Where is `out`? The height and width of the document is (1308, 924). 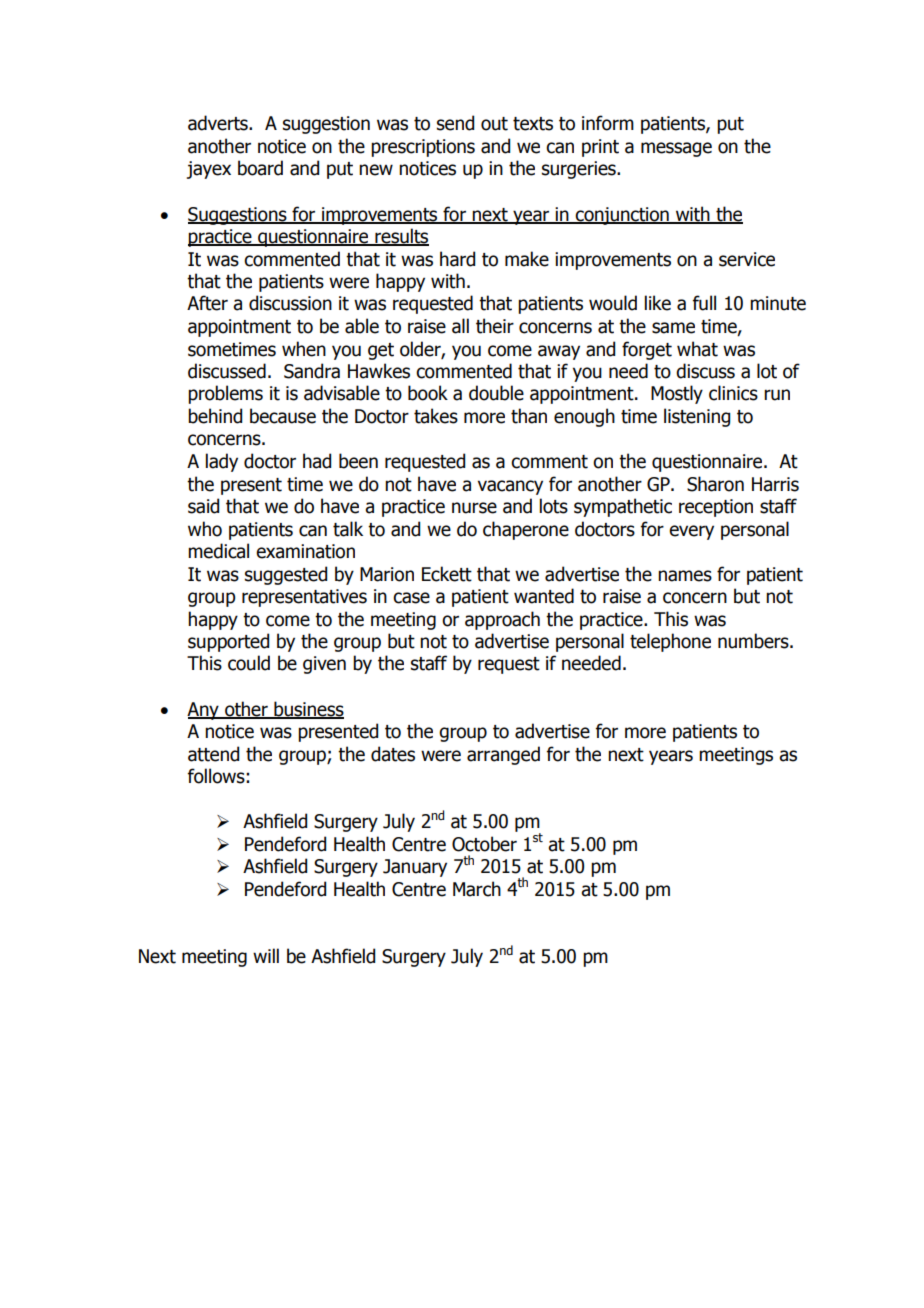
out is located at coordinates (494, 124).
